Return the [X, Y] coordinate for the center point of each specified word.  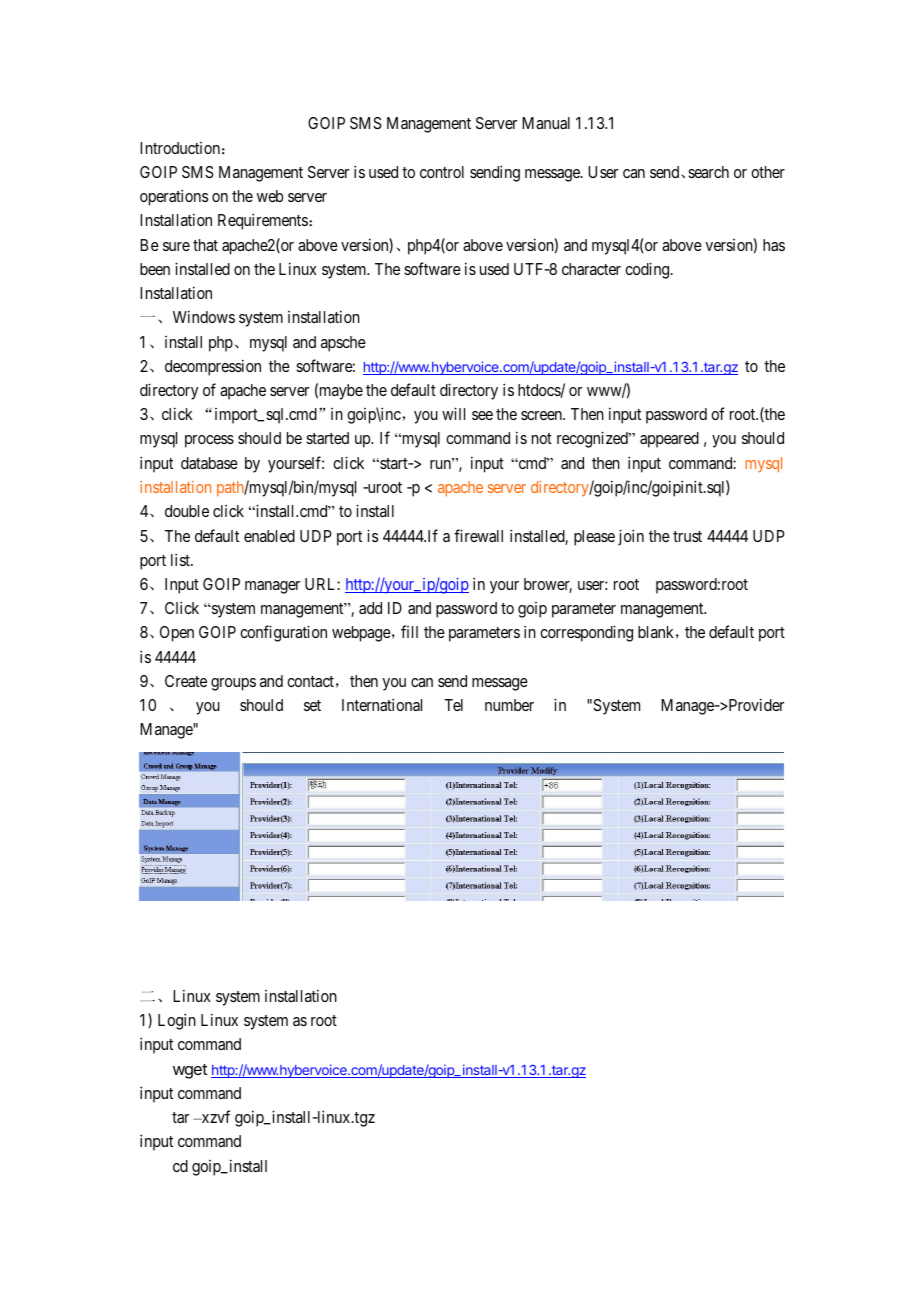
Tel [453, 705]
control [442, 172]
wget [190, 1071]
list [181, 559]
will [453, 413]
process [209, 441]
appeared [669, 440]
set [312, 705]
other [768, 172]
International [382, 704]
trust [687, 536]
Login [177, 1021]
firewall [478, 535]
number [509, 705]
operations [174, 197]
